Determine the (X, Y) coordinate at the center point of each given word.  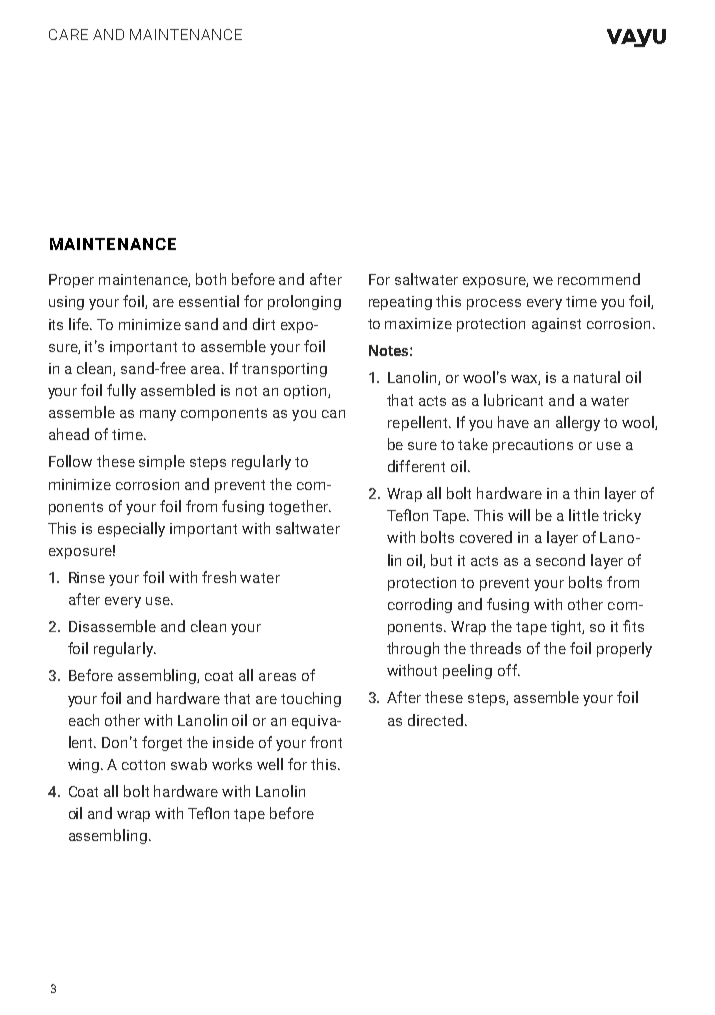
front (326, 742)
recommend (599, 279)
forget (162, 743)
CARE (68, 34)
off (509, 670)
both (211, 279)
